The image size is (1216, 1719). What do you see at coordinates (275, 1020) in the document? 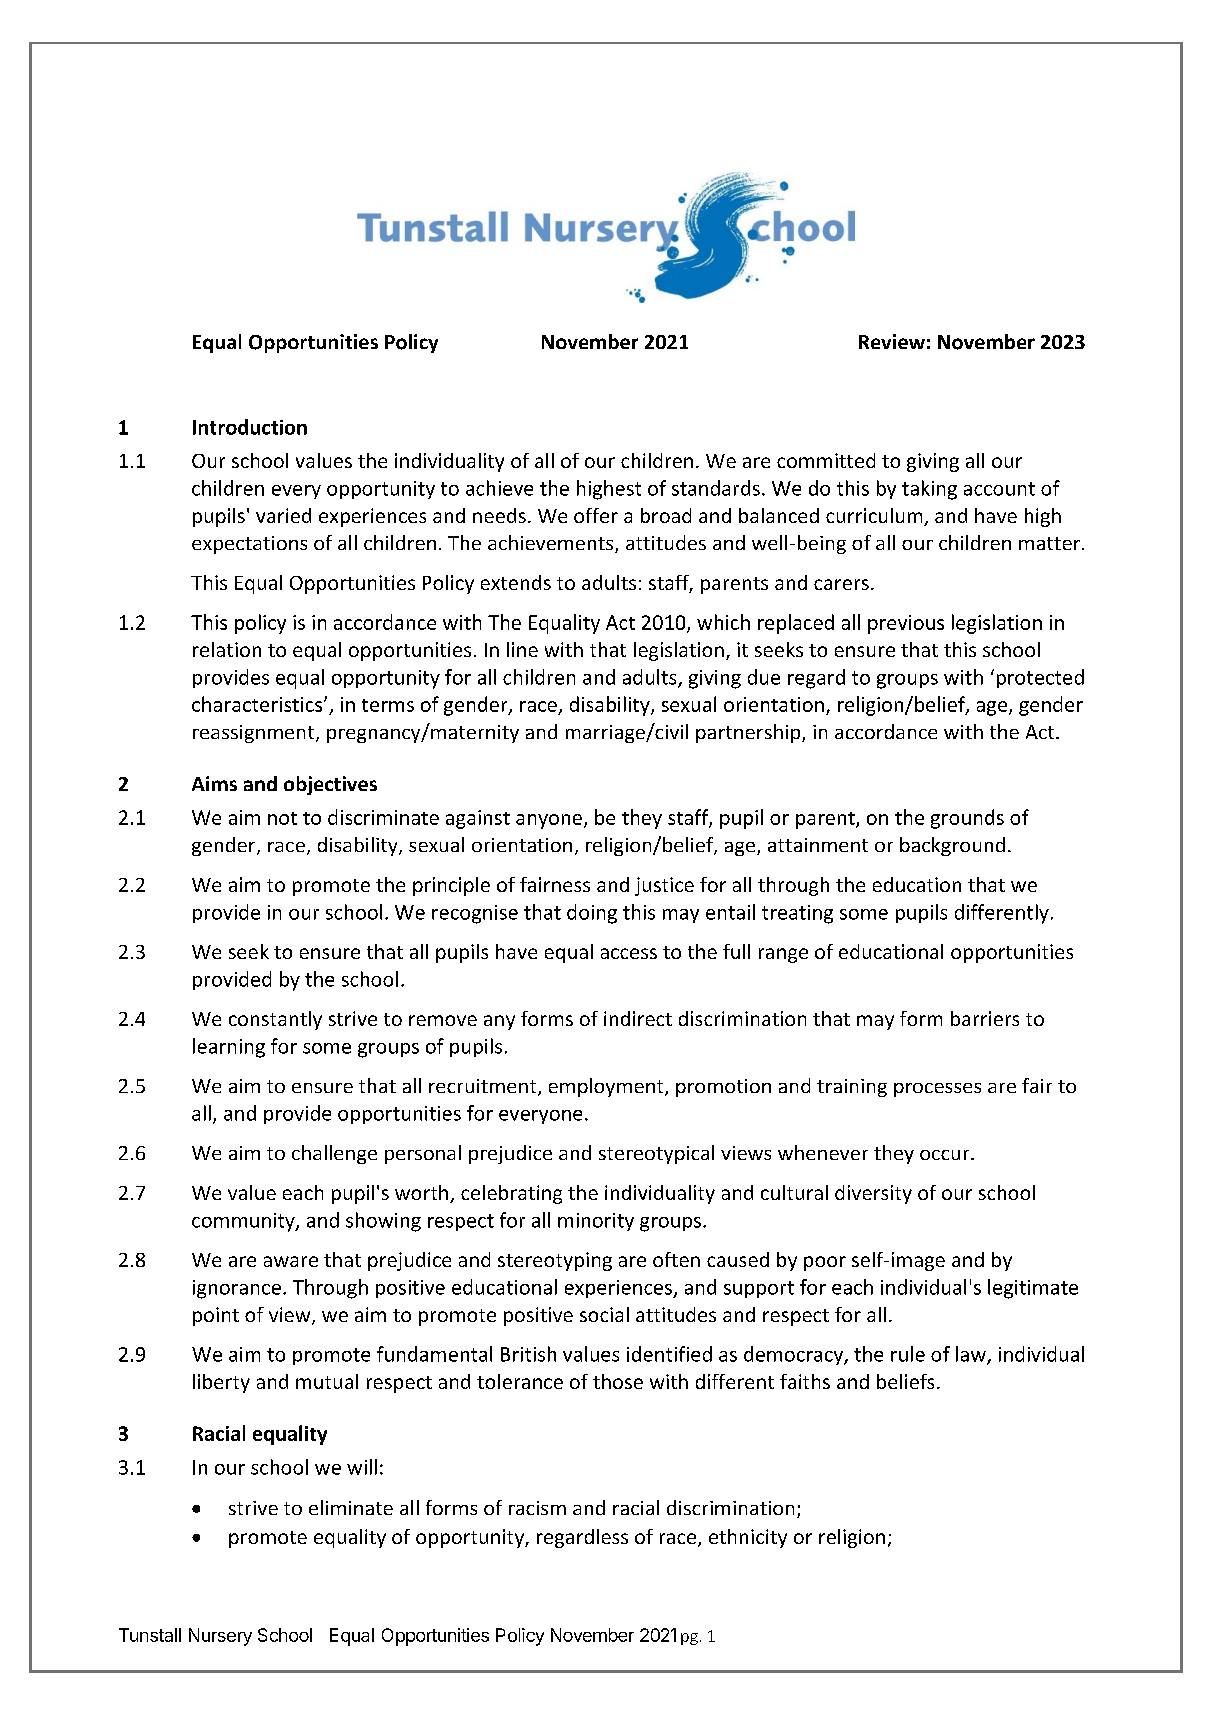
I see `constantly` at bounding box center [275, 1020].
